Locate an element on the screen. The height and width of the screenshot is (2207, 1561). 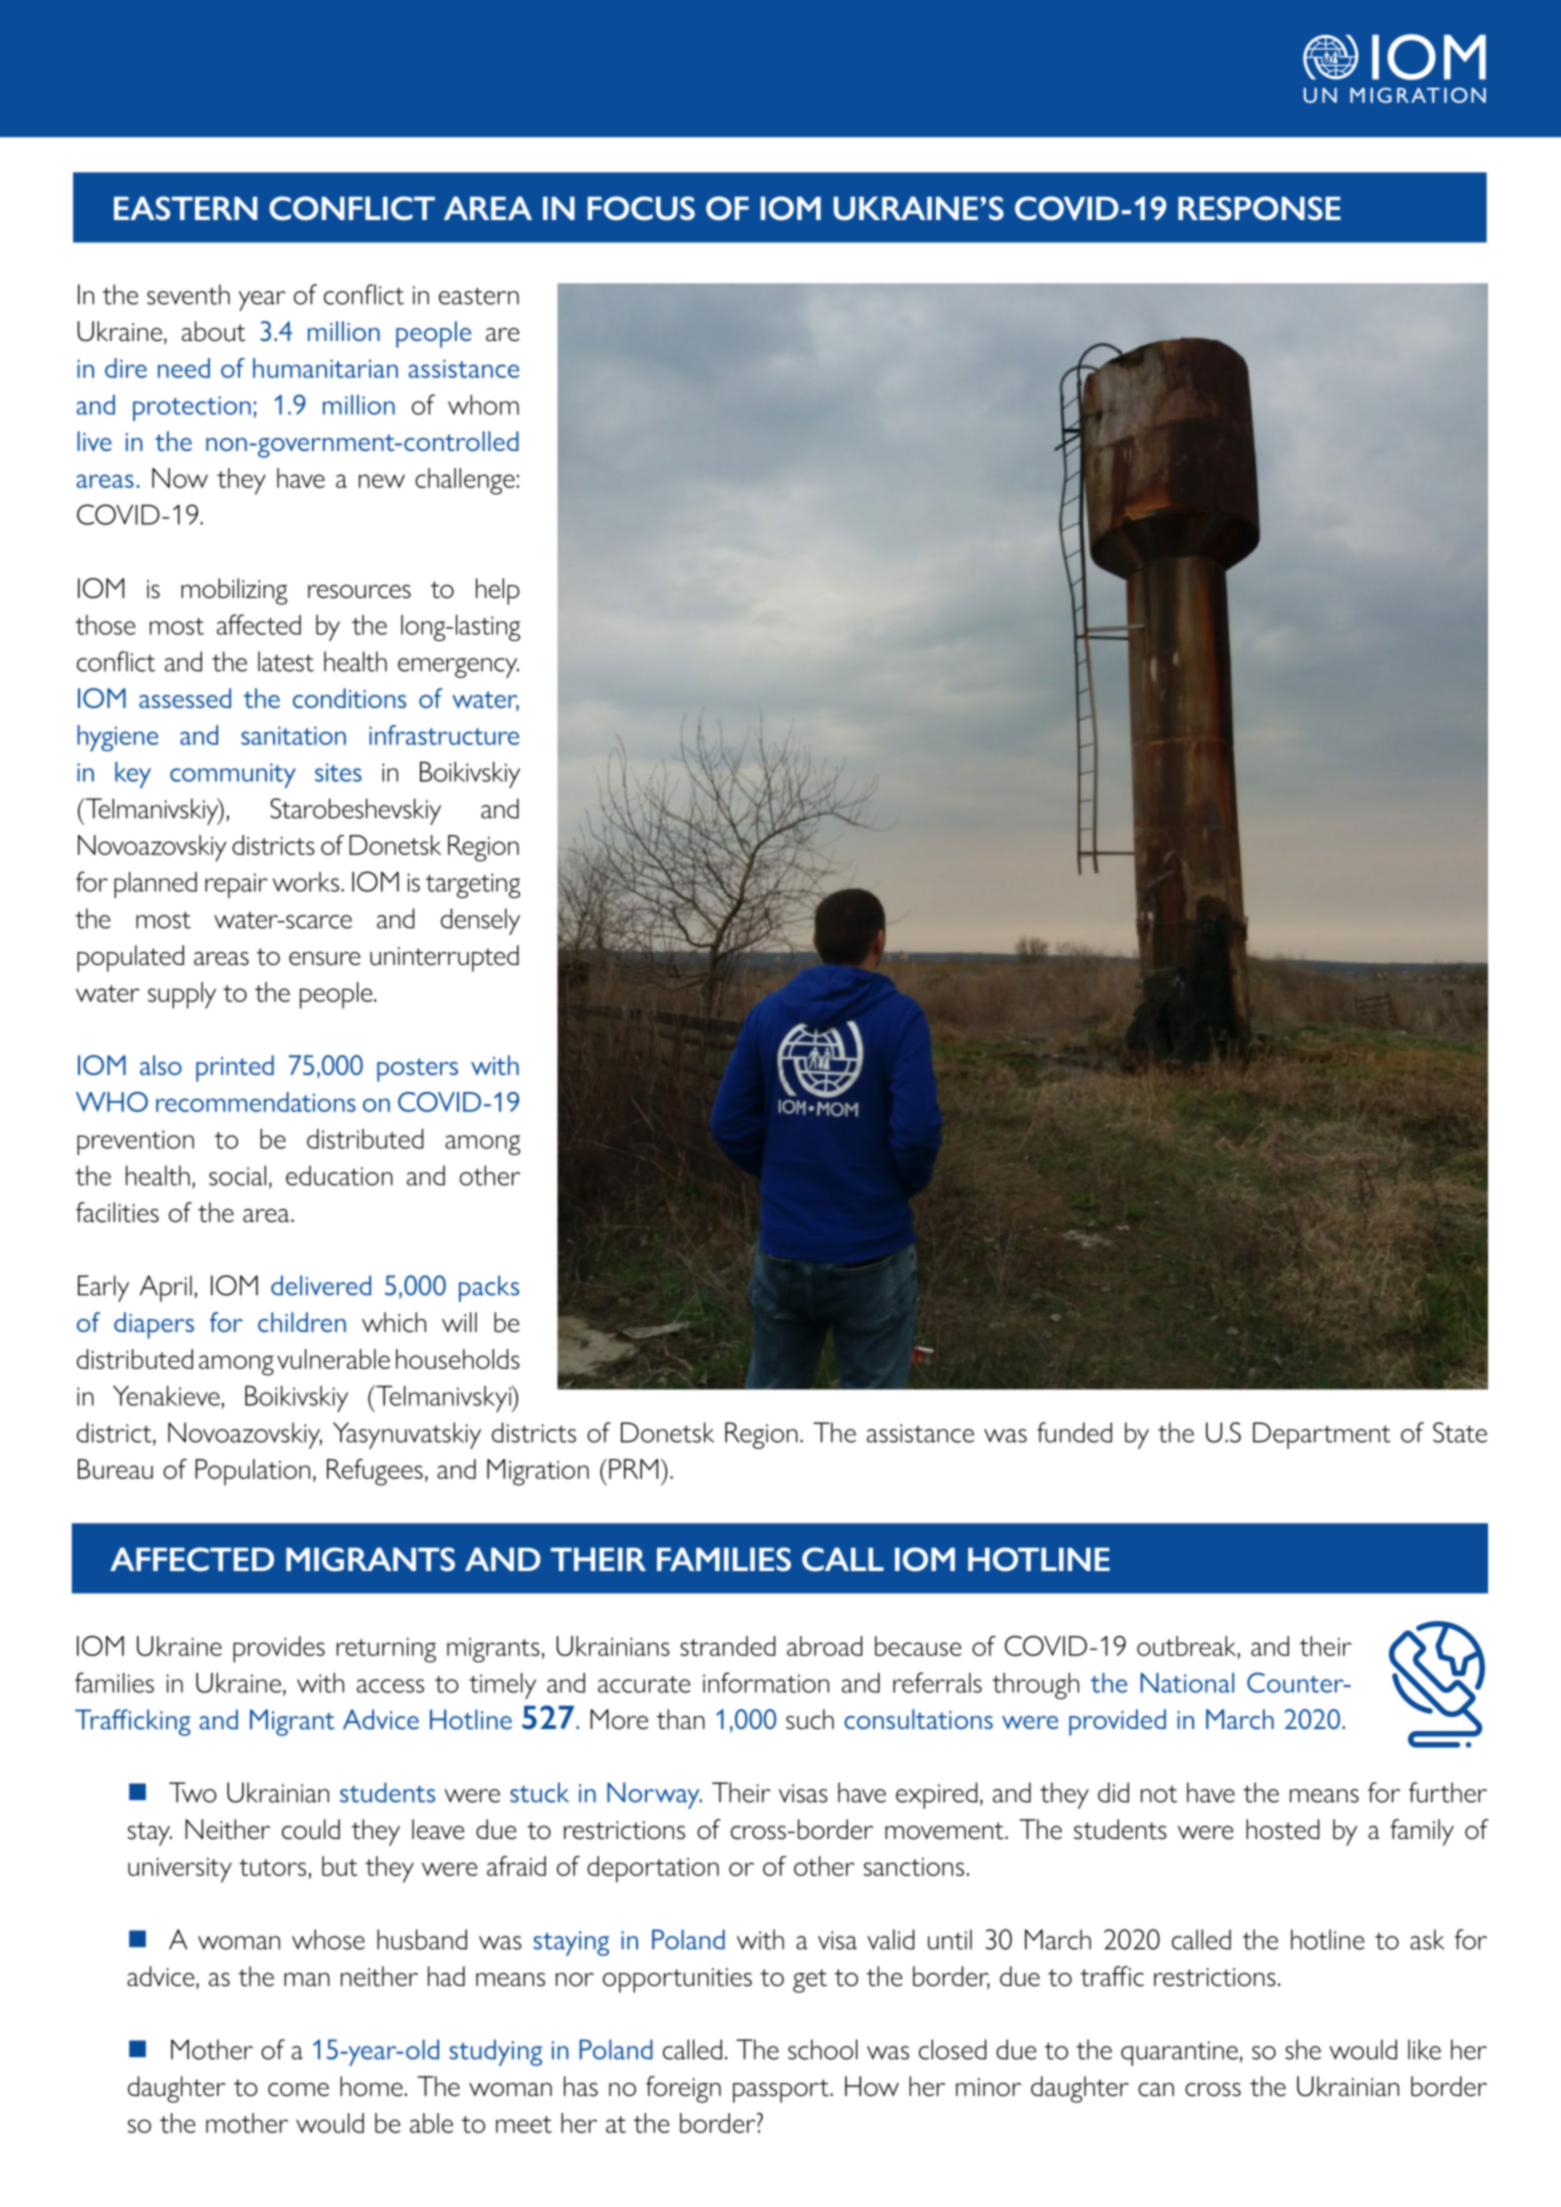
come is located at coordinates (298, 2090).
